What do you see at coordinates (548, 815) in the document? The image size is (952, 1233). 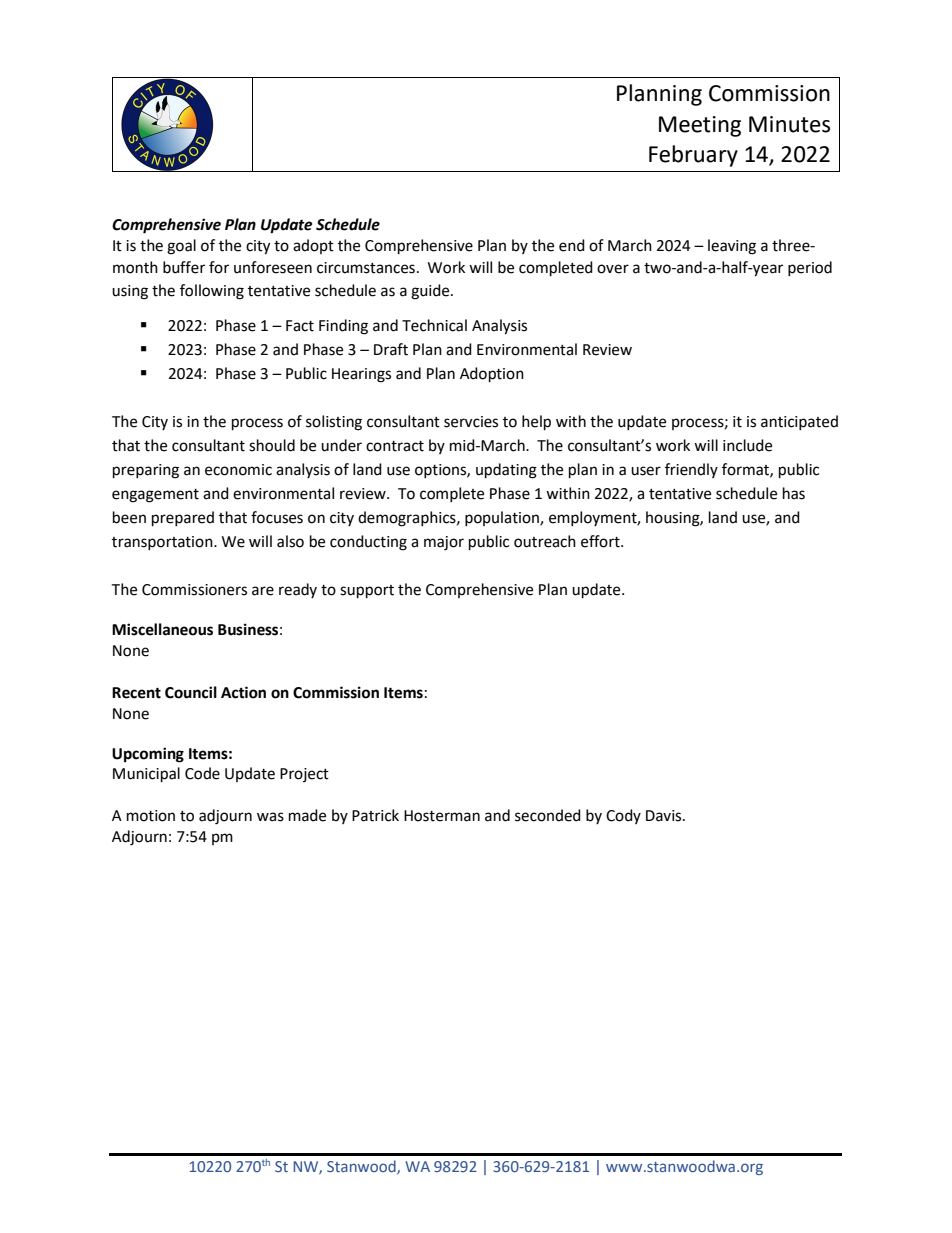 I see `seconded` at bounding box center [548, 815].
